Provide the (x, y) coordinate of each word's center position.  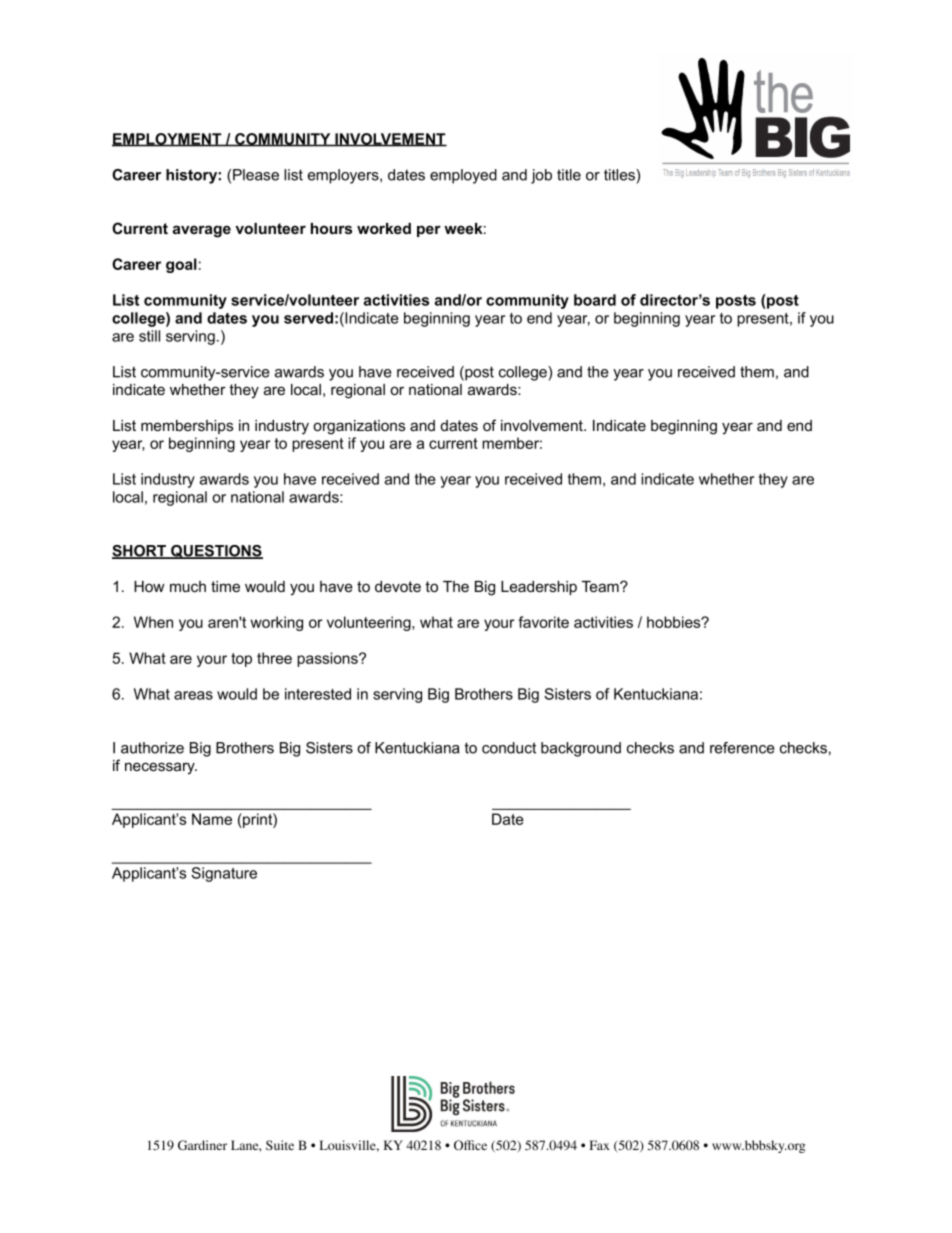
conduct (509, 748)
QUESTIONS (216, 552)
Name (212, 819)
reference (742, 748)
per (429, 231)
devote (398, 586)
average (202, 231)
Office (470, 1145)
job (541, 176)
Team (601, 586)
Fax (600, 1145)
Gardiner (202, 1145)
